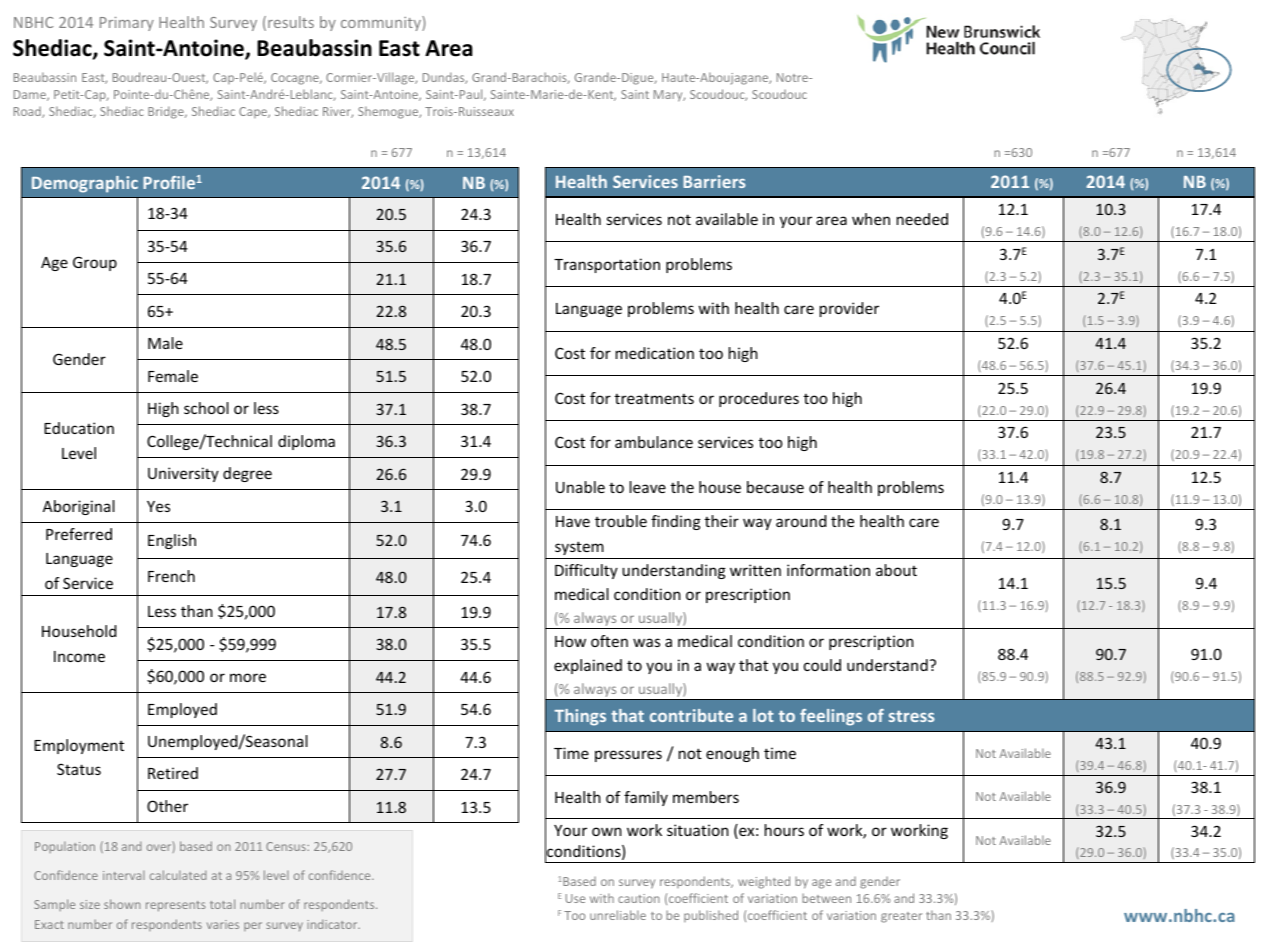  I want to click on Unable, so click(580, 487).
